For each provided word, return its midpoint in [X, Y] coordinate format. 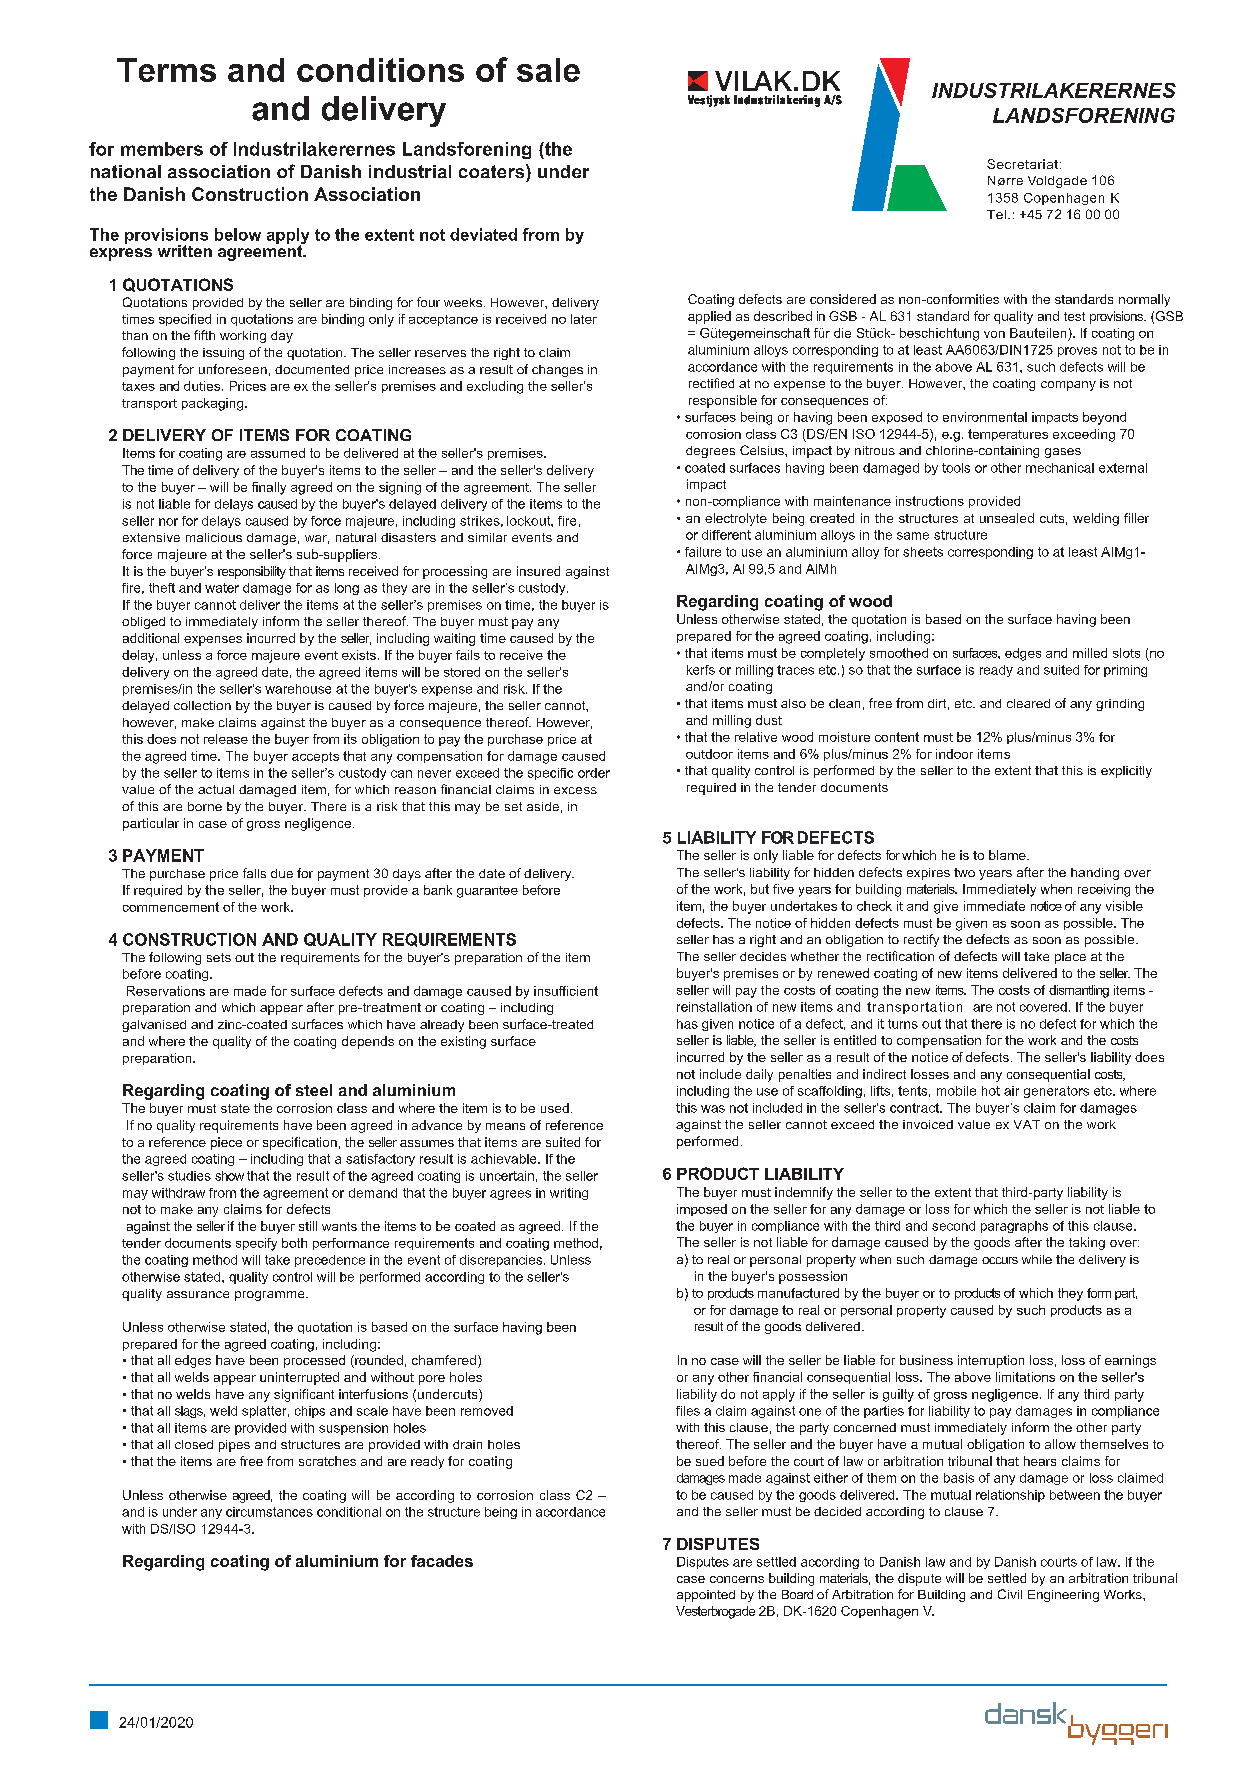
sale [548, 70]
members [162, 149]
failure [703, 552]
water [222, 588]
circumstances [269, 1512]
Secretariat [1022, 164]
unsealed [1007, 518]
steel [314, 1090]
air [1011, 1091]
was [713, 1109]
